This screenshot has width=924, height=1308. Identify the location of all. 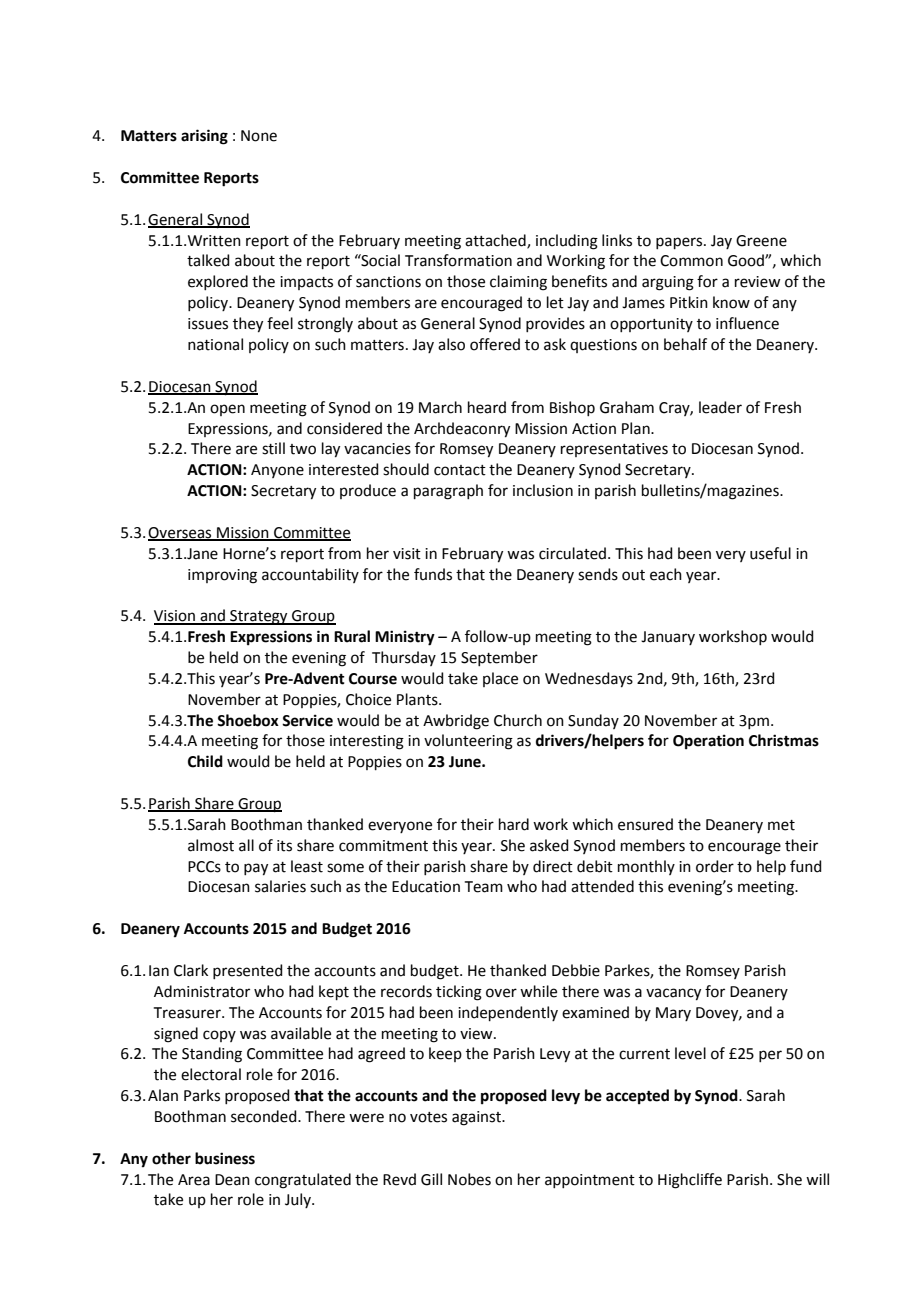
(246, 845).
